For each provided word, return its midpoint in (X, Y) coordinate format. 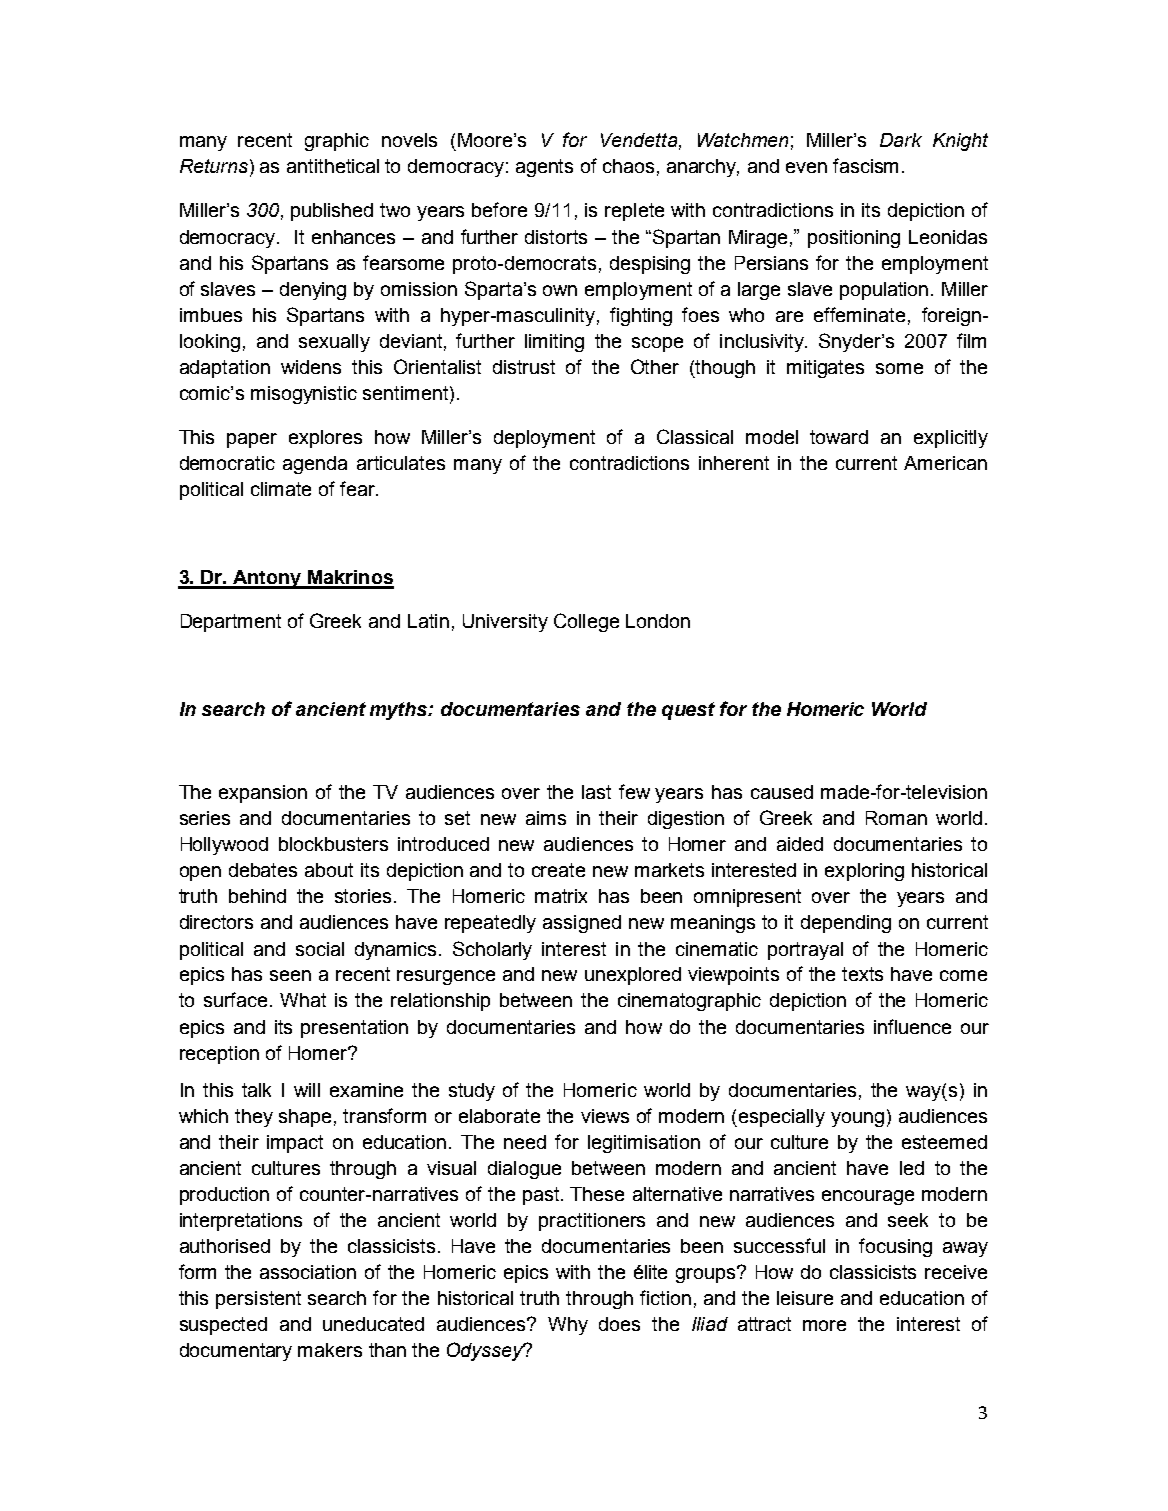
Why (568, 1326)
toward (839, 437)
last (596, 792)
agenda (315, 465)
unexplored (633, 976)
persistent (258, 1300)
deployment (544, 439)
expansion (263, 794)
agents (544, 168)
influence (912, 1026)
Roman (896, 818)
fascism (865, 165)
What (303, 1000)
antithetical (333, 166)
